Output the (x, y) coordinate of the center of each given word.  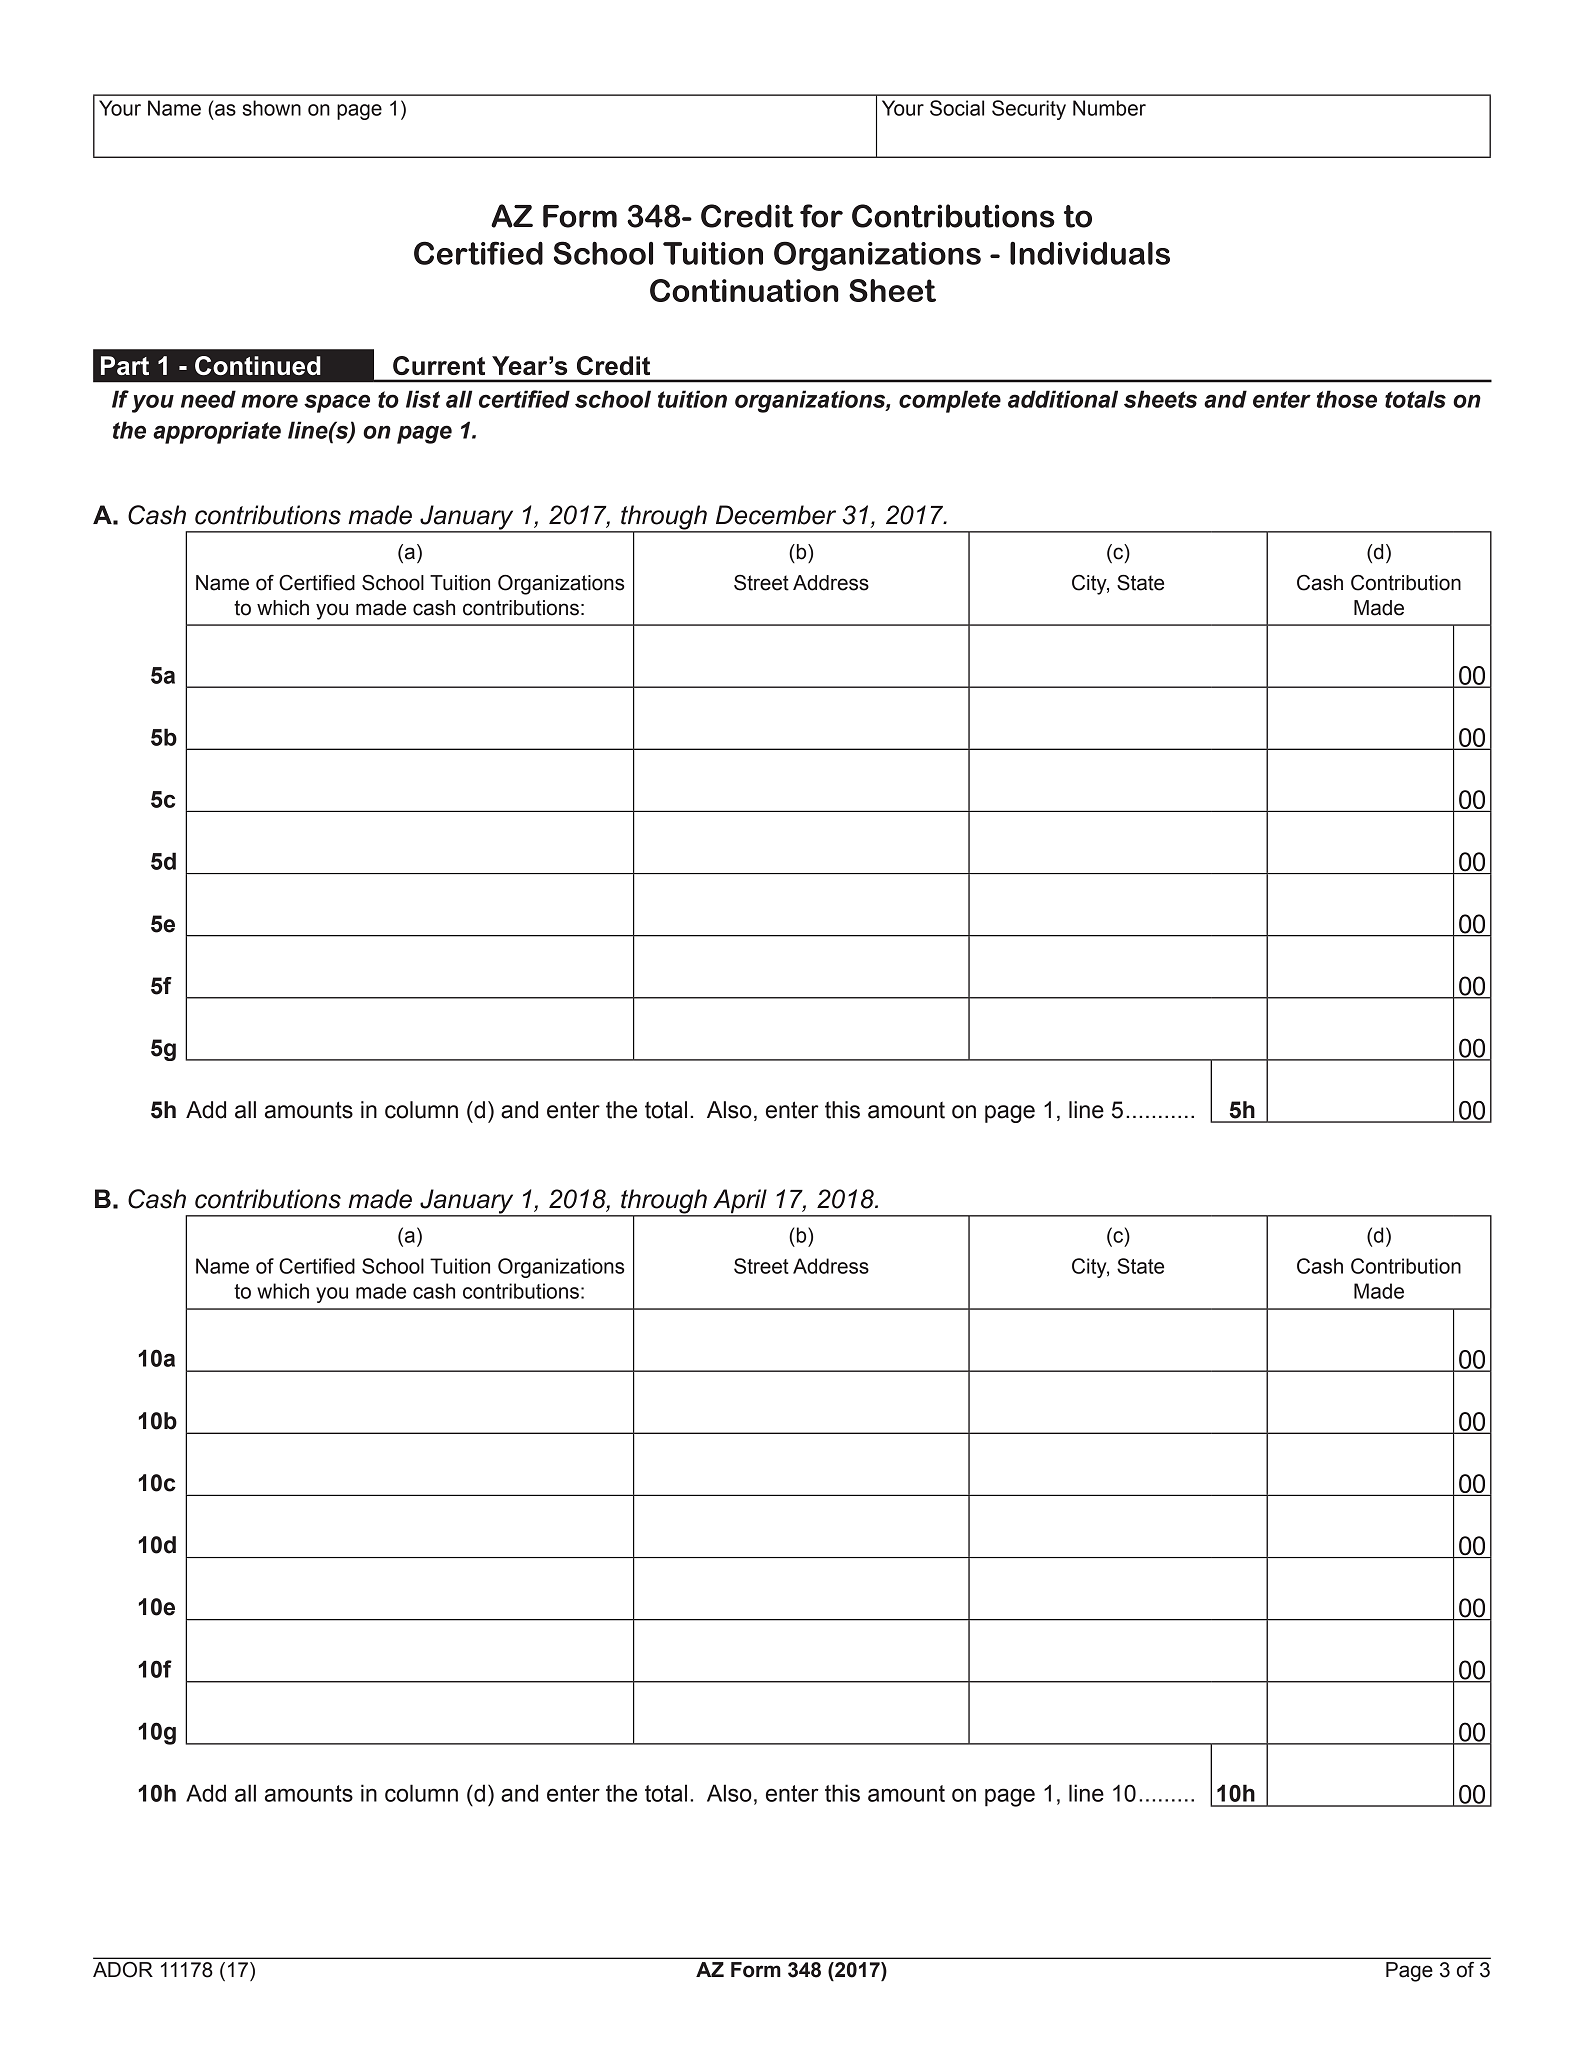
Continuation (744, 290)
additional (1063, 399)
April (740, 1202)
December (776, 515)
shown (271, 108)
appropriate (217, 432)
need (208, 399)
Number (1109, 108)
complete (950, 401)
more (269, 401)
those (1347, 399)
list (423, 399)
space (337, 403)
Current (439, 365)
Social (957, 108)
